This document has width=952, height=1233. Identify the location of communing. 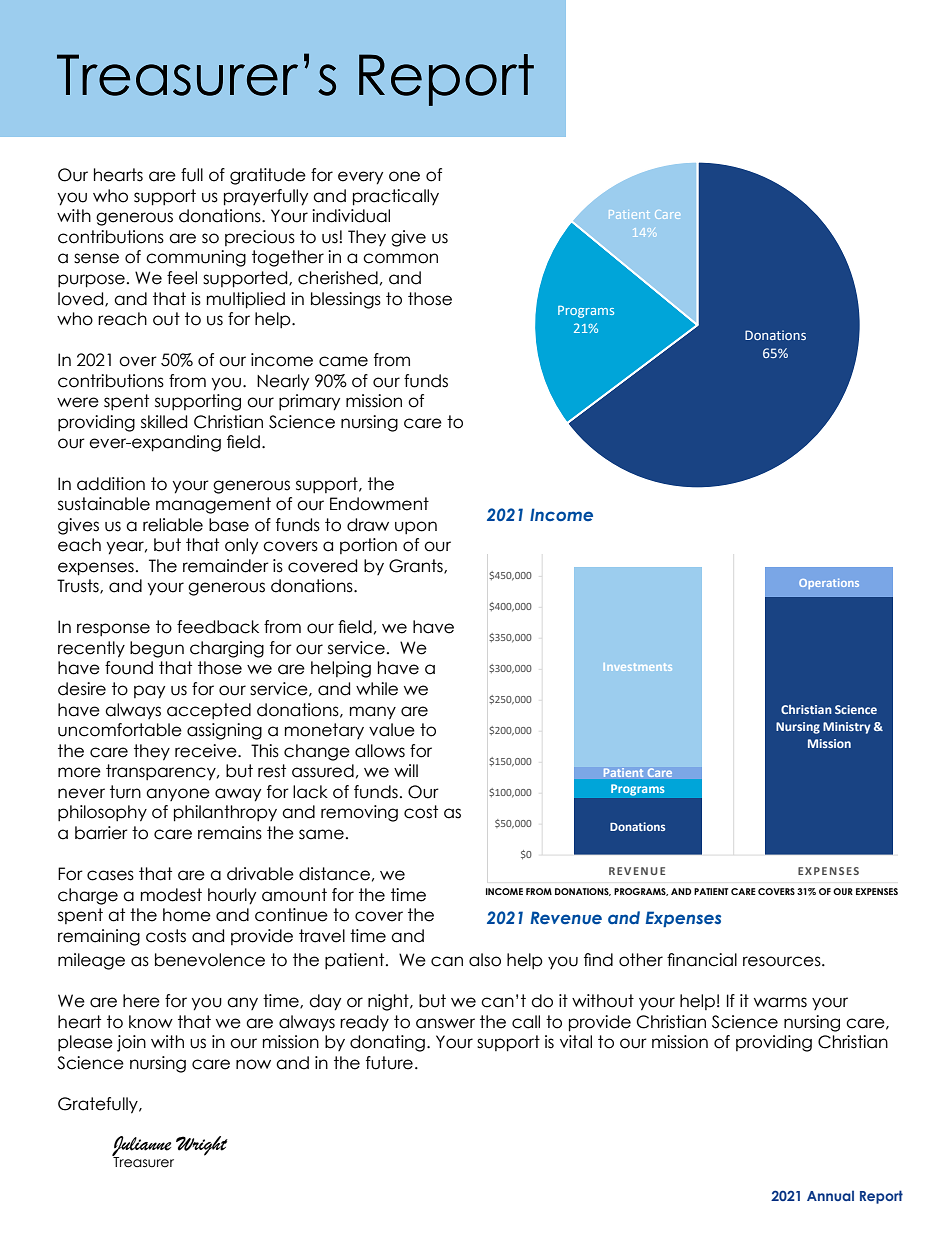
(196, 258).
